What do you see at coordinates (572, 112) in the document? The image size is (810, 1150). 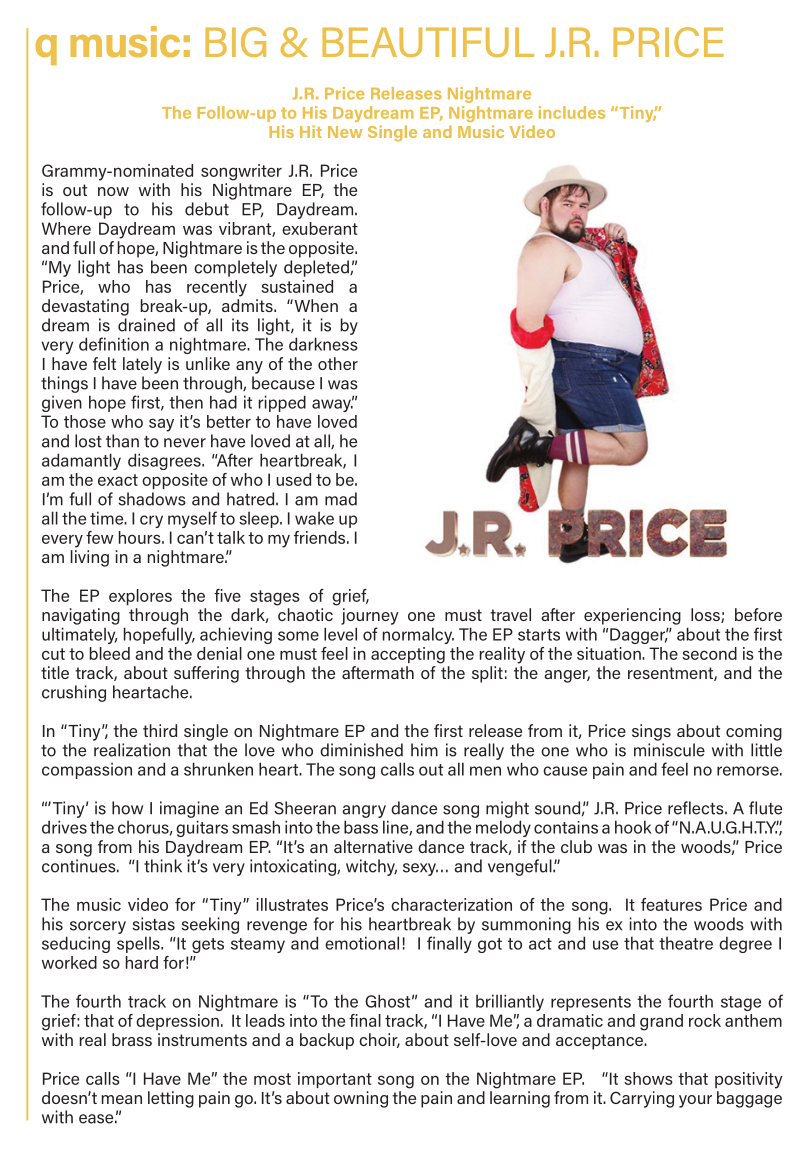 I see `includes` at bounding box center [572, 112].
